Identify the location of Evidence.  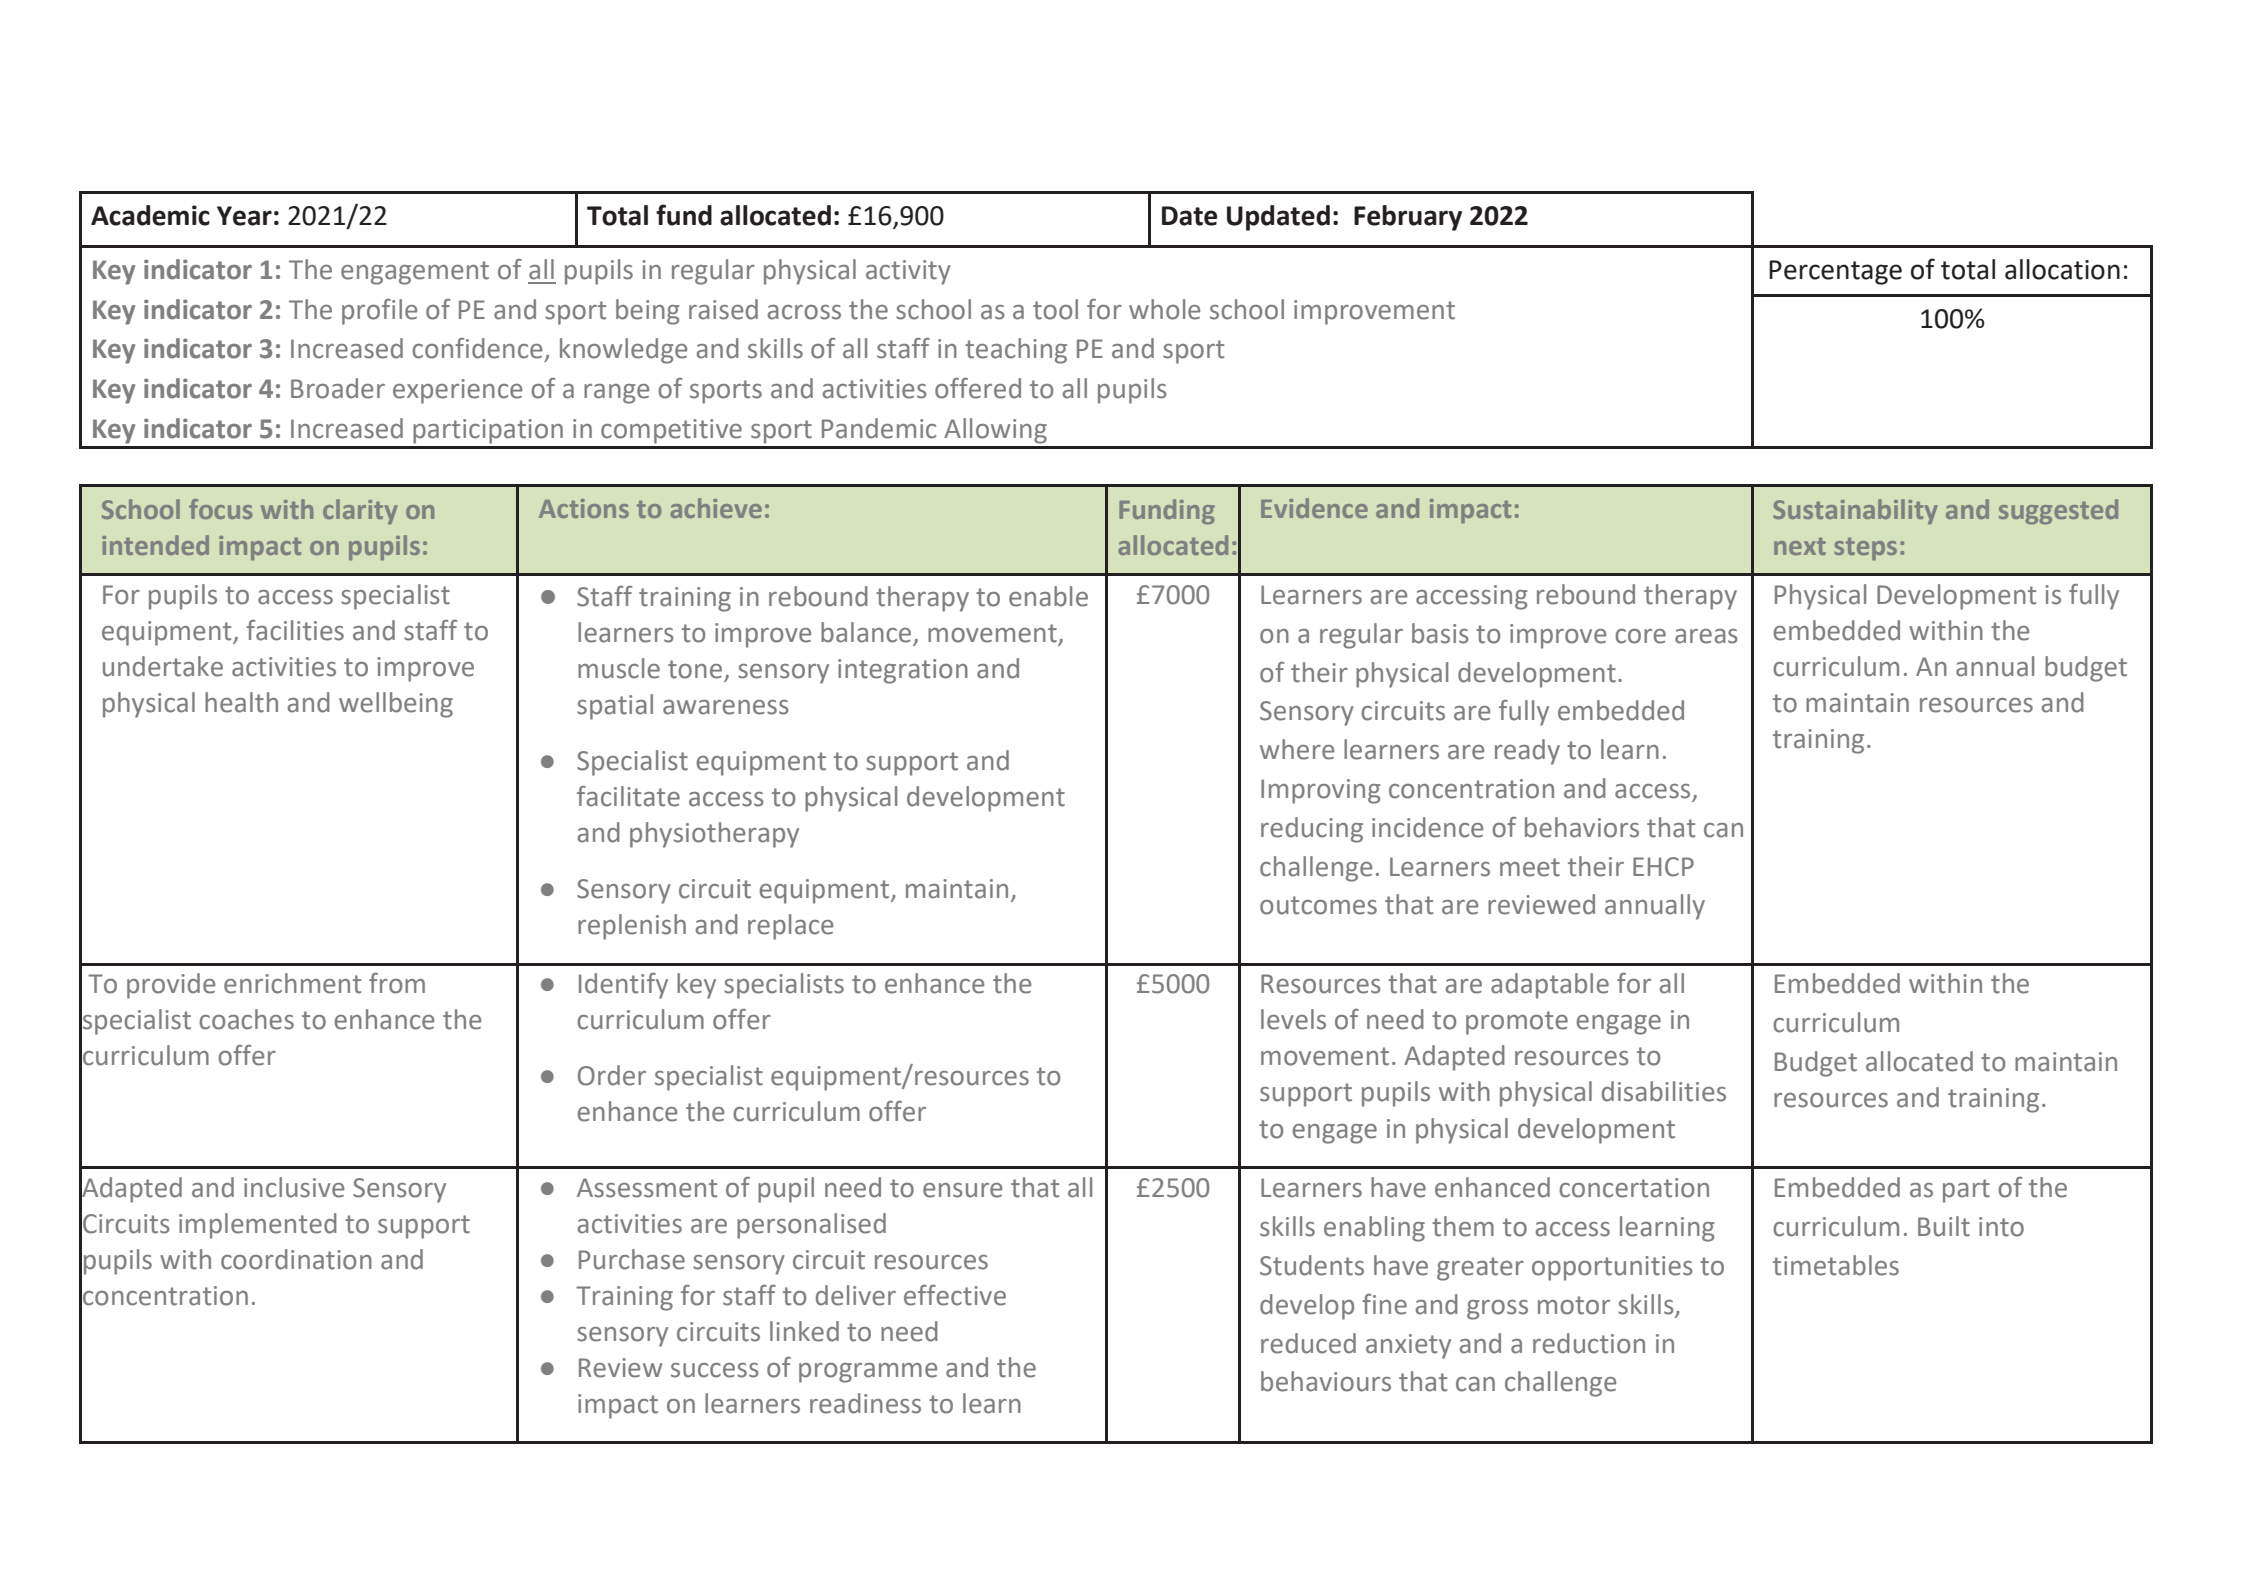
(1314, 508).
